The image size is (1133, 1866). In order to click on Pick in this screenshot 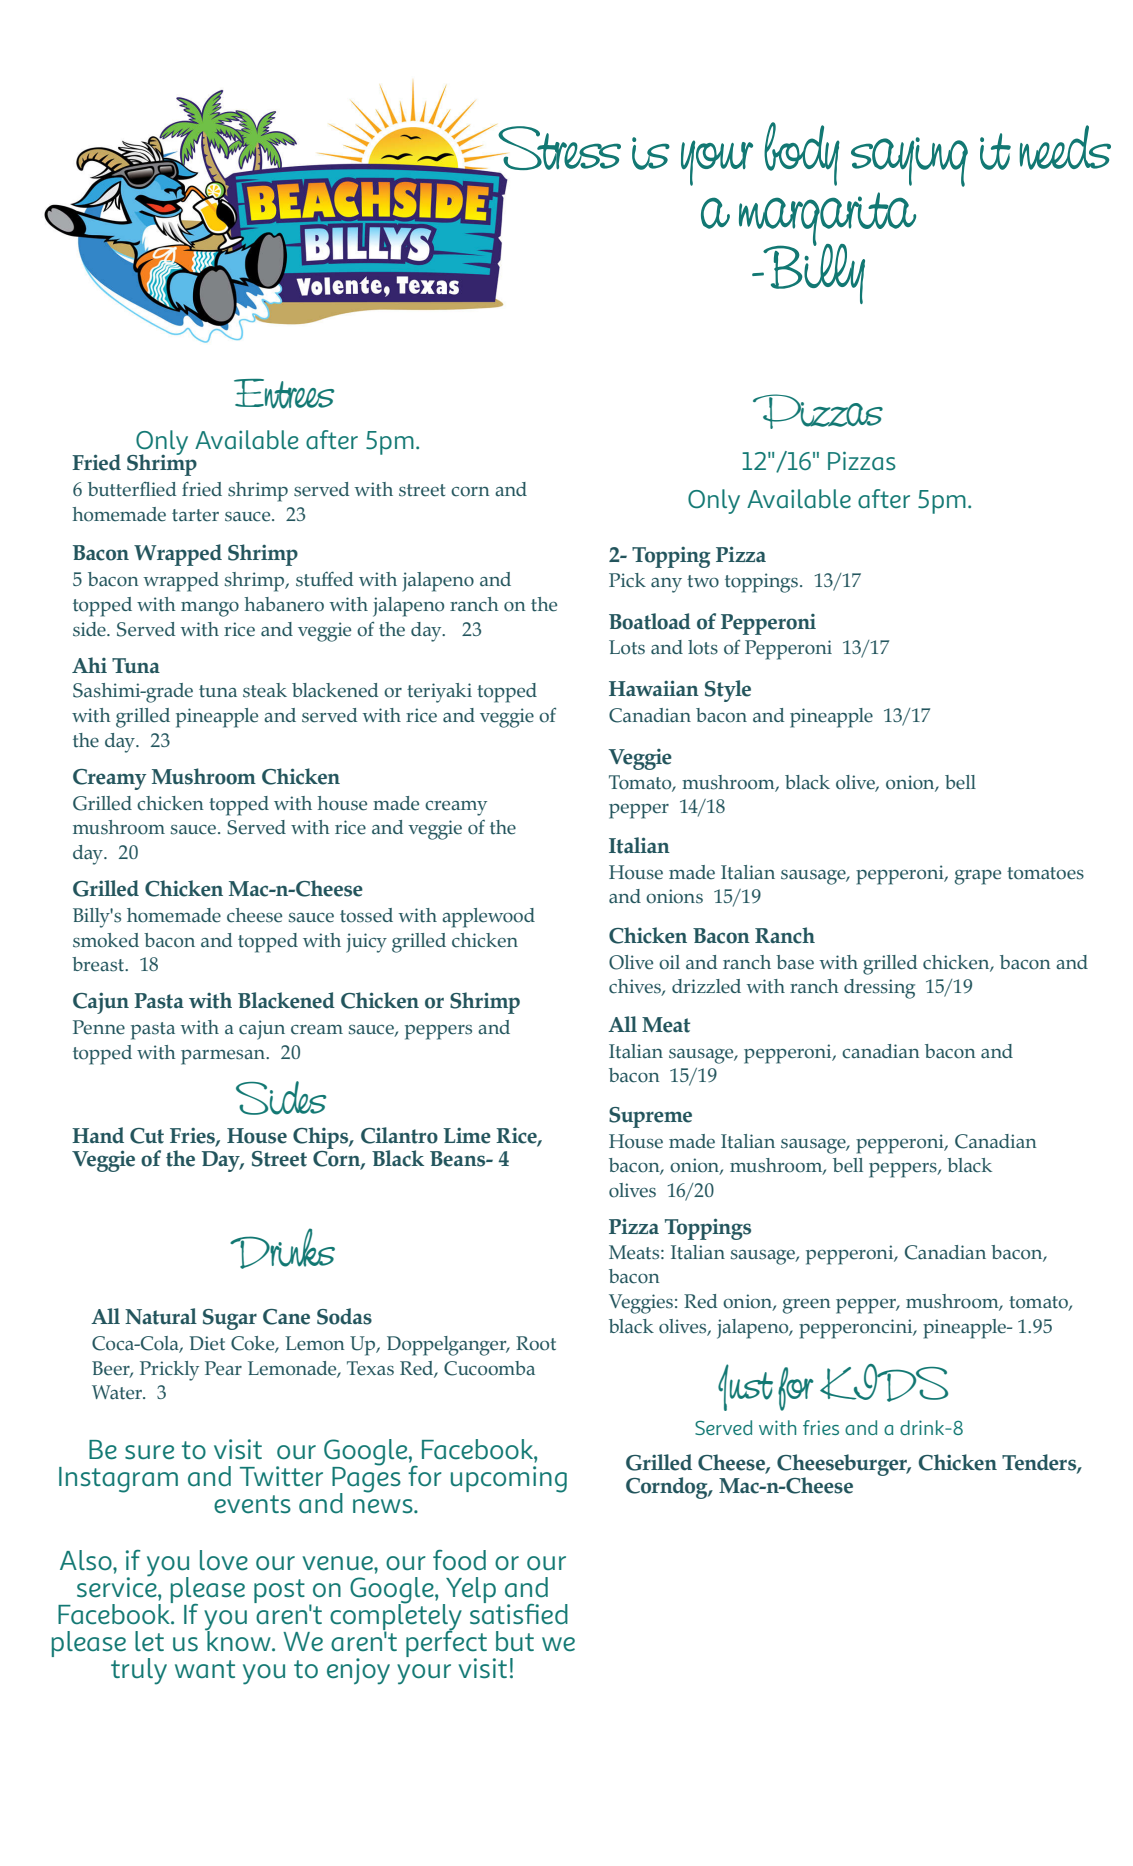, I will do `click(627, 580)`.
